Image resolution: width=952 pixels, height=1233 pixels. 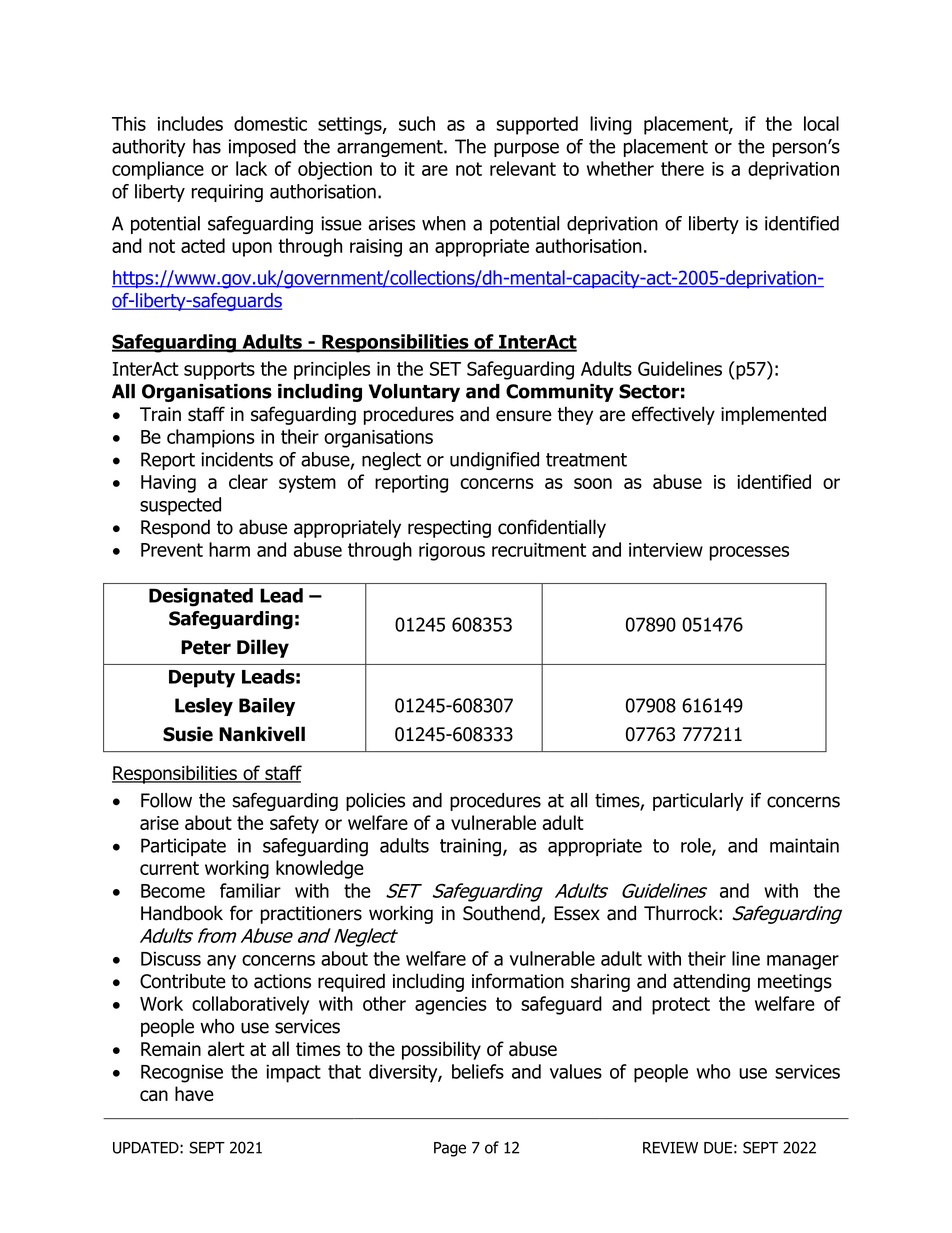 I want to click on processes, so click(x=749, y=553).
